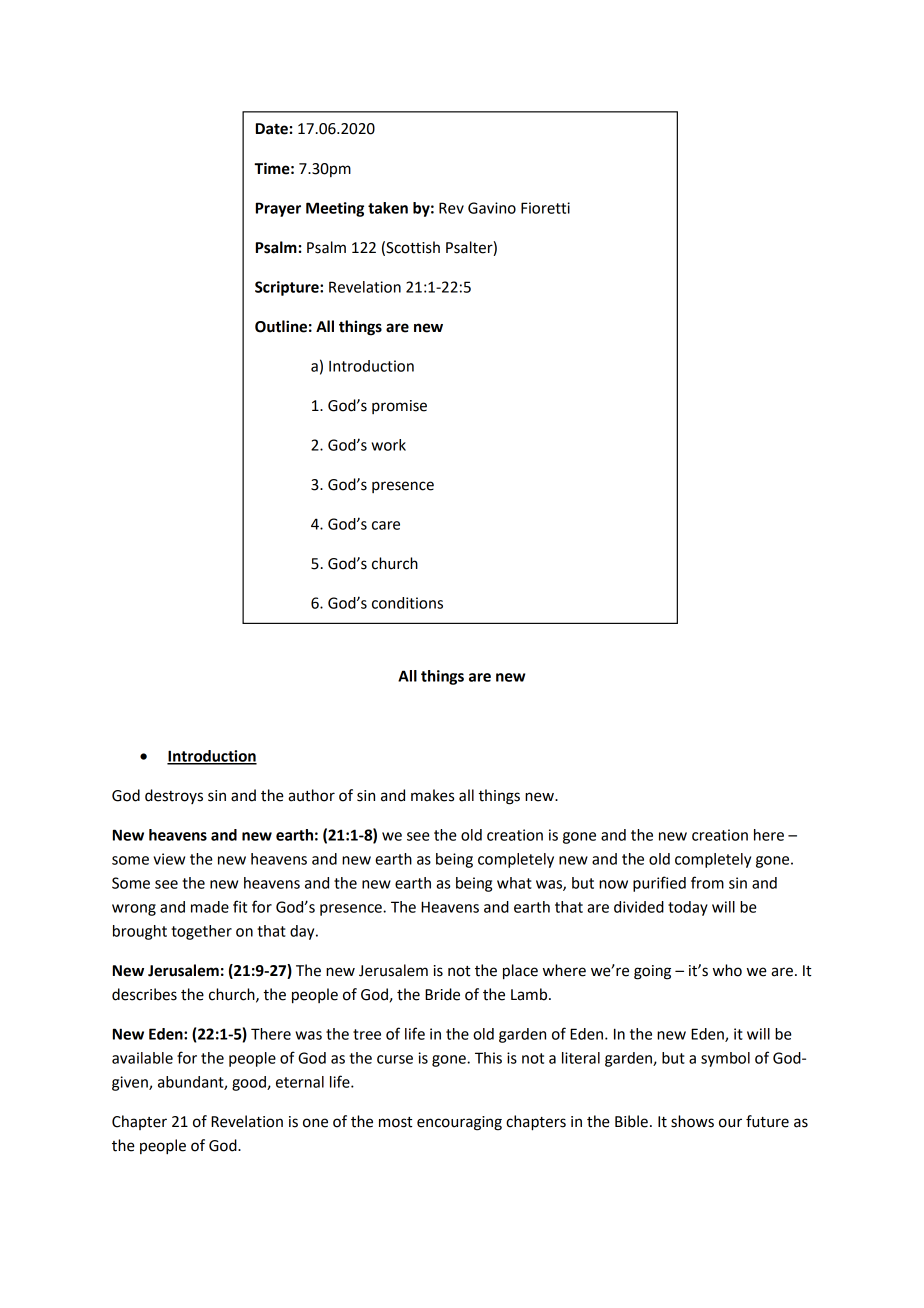 The width and height of the document is (924, 1308). I want to click on care, so click(386, 525).
